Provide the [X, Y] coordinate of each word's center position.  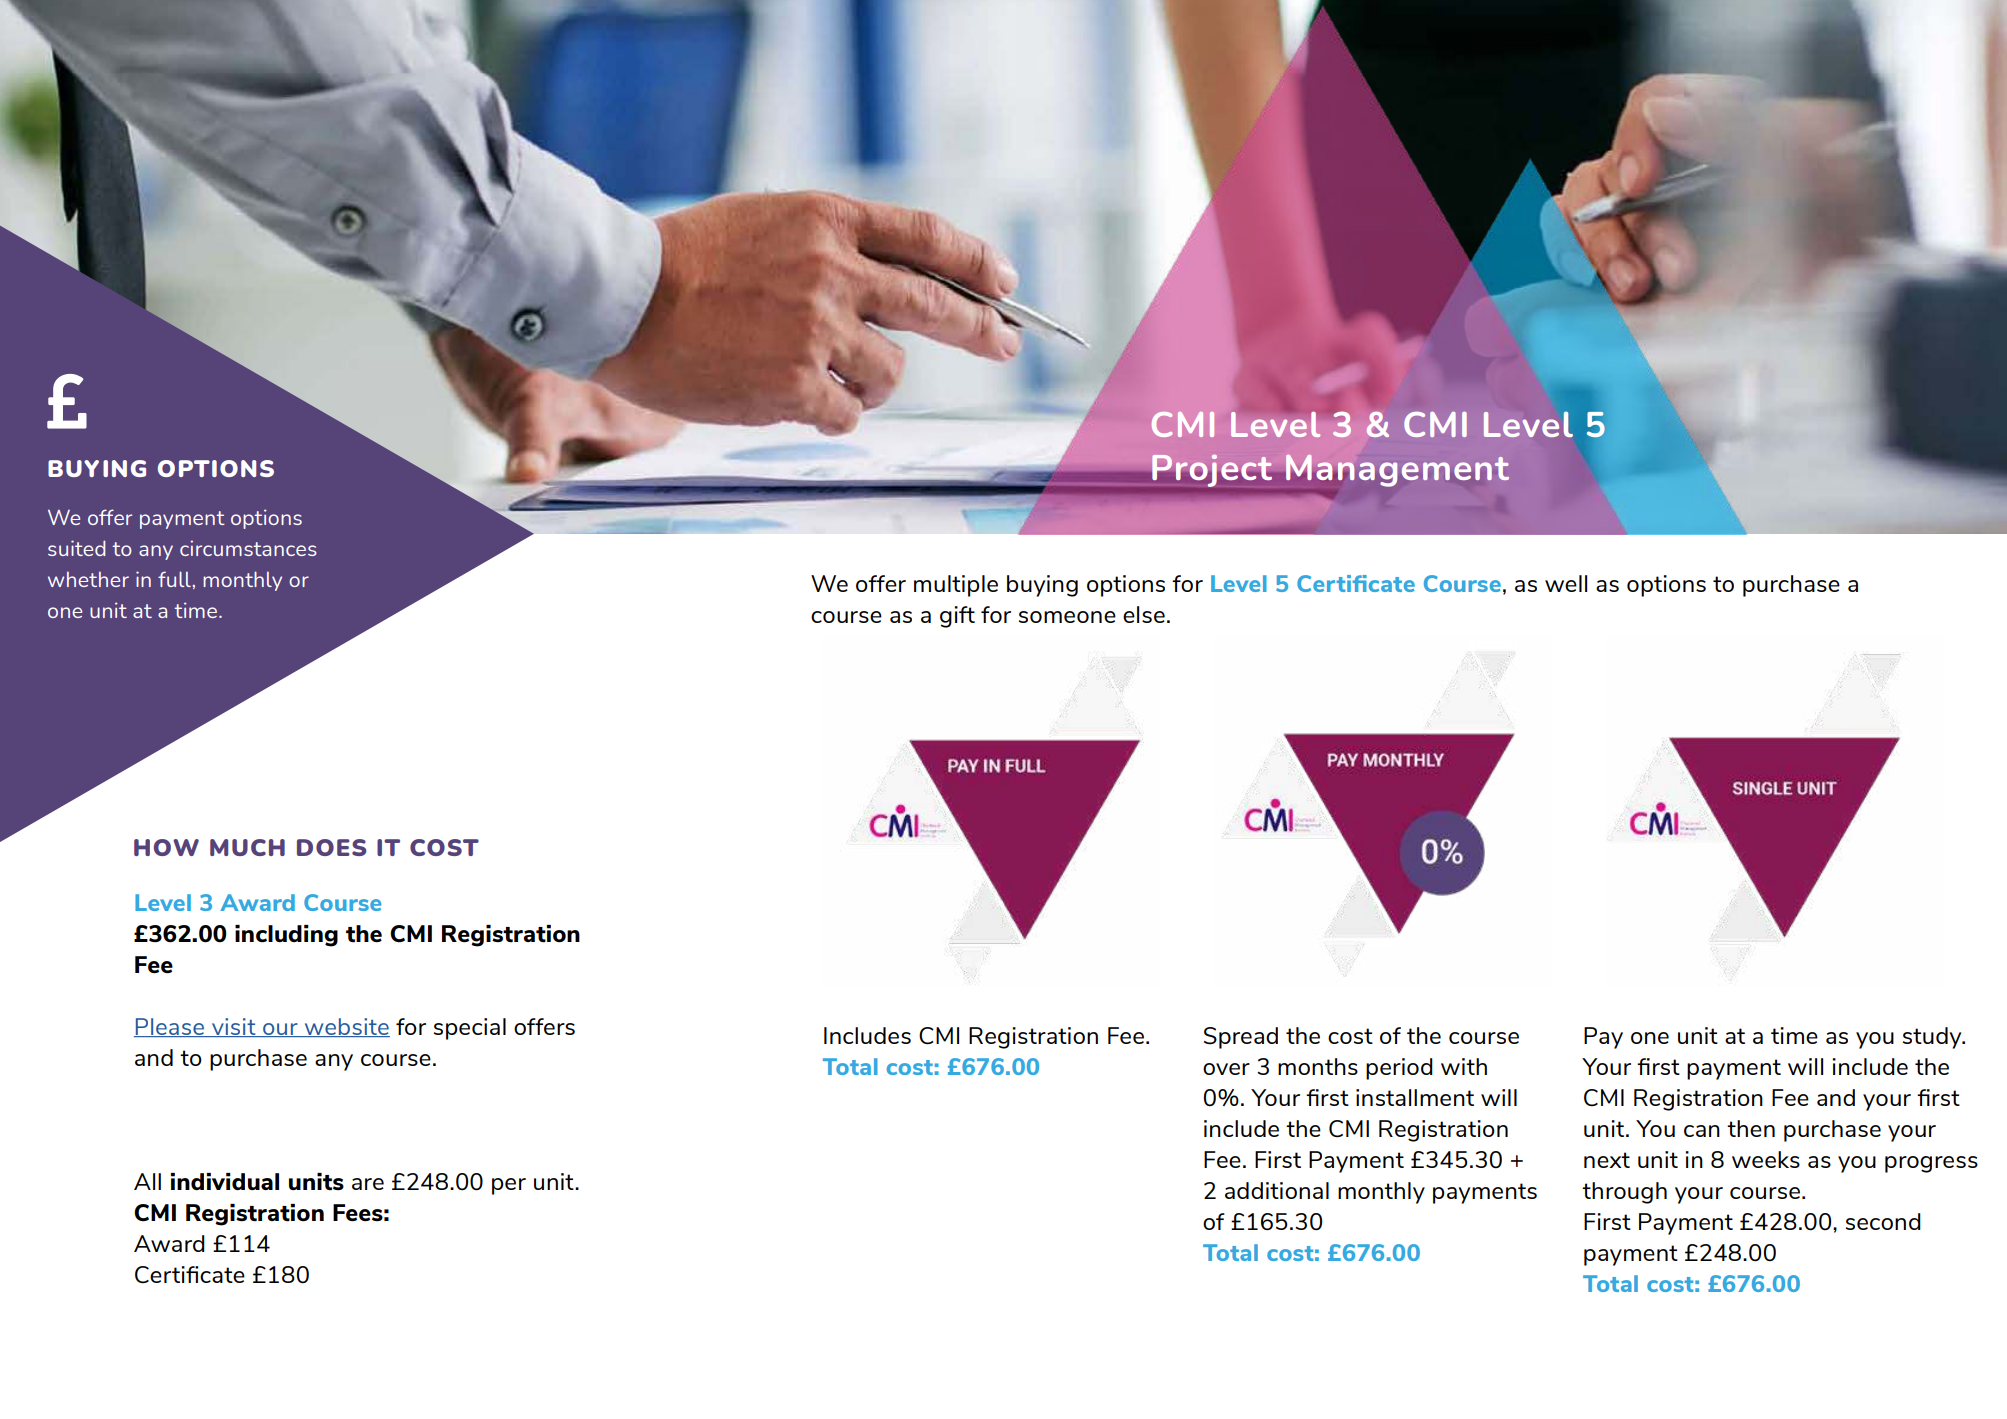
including [286, 936]
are [368, 1184]
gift [957, 617]
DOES [332, 847]
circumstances [248, 548]
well [1566, 583]
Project [1211, 469]
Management [1397, 470]
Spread [1241, 1038]
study [1933, 1038]
